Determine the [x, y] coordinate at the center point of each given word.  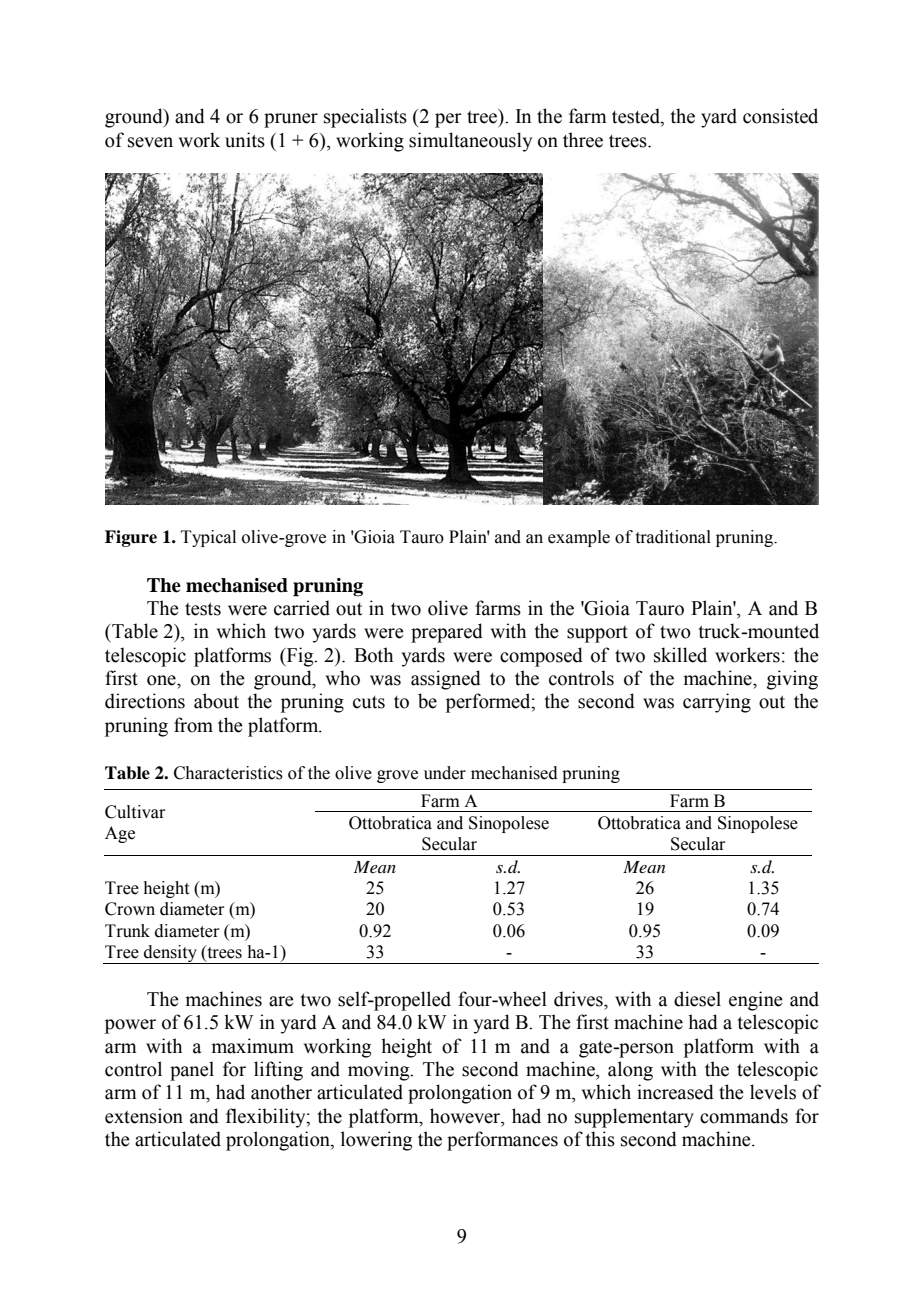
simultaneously [470, 142]
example [579, 538]
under [445, 773]
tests [203, 609]
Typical [208, 538]
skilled [680, 655]
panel [192, 1071]
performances [502, 1141]
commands [744, 1116]
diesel [697, 999]
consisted [780, 116]
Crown [130, 909]
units [245, 140]
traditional [673, 537]
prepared [447, 633]
